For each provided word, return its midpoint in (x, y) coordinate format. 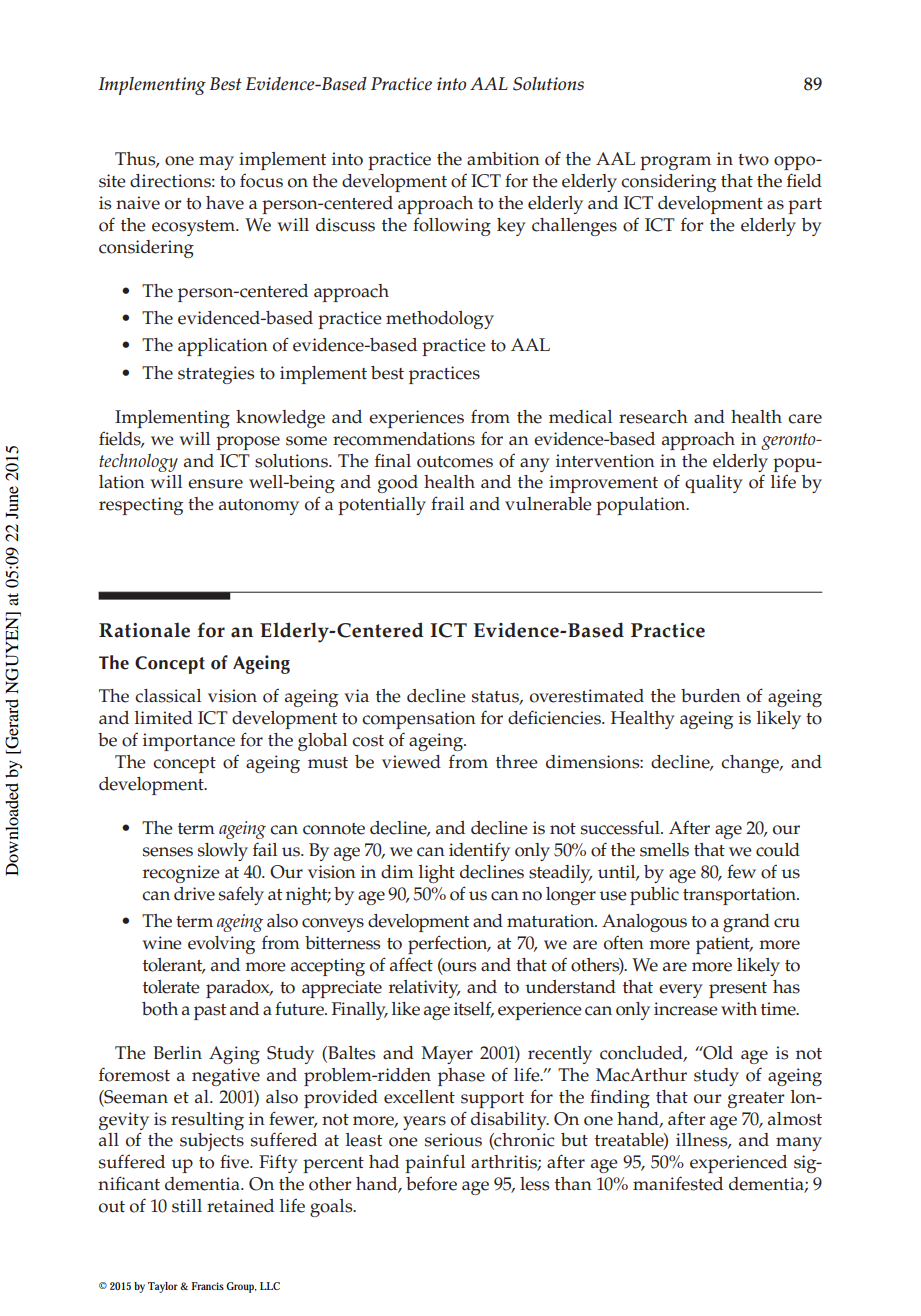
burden (711, 696)
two (753, 160)
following (452, 226)
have (225, 203)
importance (189, 742)
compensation (419, 720)
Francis (208, 1286)
